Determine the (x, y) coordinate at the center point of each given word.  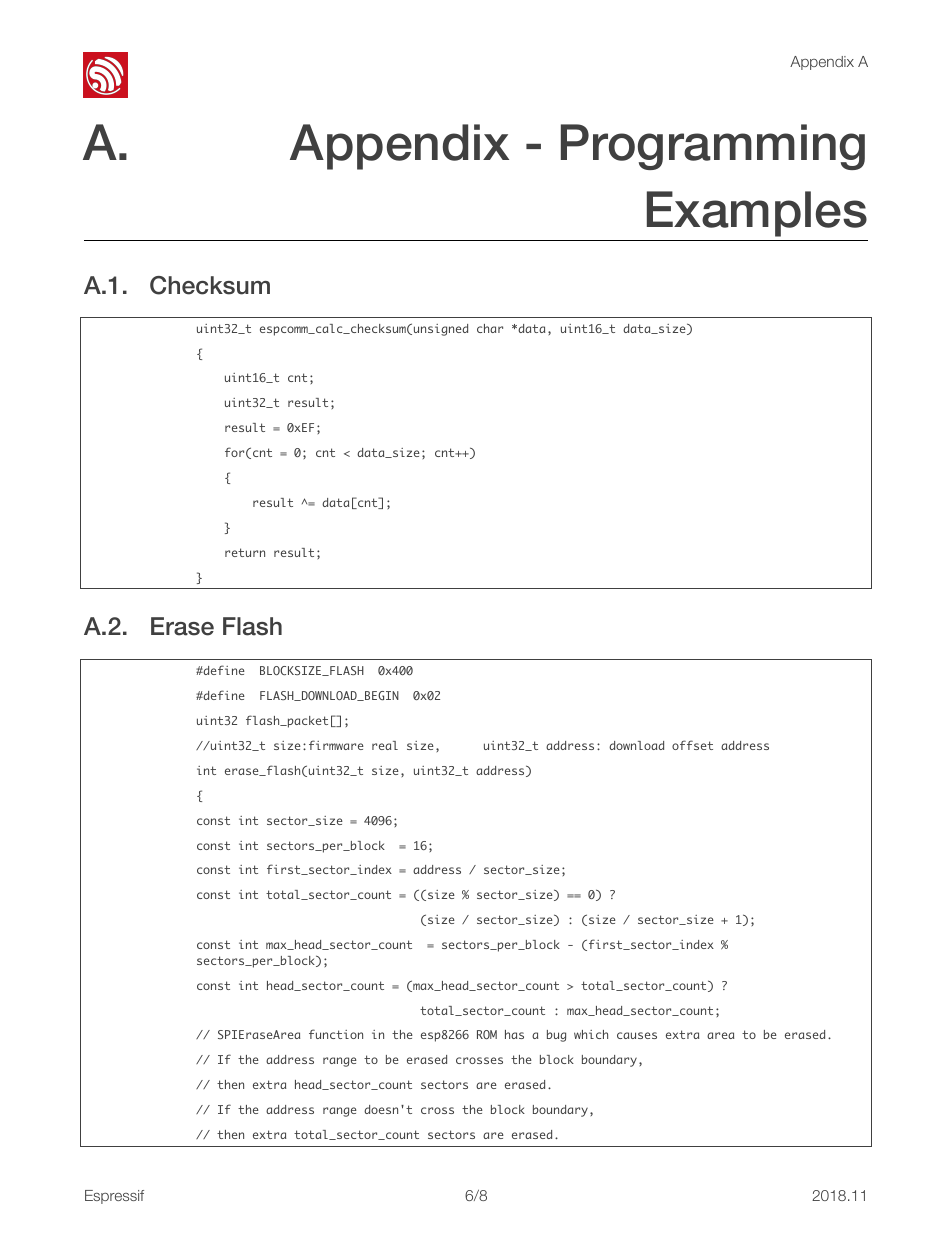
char (490, 328)
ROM (487, 1034)
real (385, 745)
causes (637, 1035)
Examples (757, 214)
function (336, 1034)
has (514, 1034)
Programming (713, 147)
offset (692, 745)
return (245, 552)
